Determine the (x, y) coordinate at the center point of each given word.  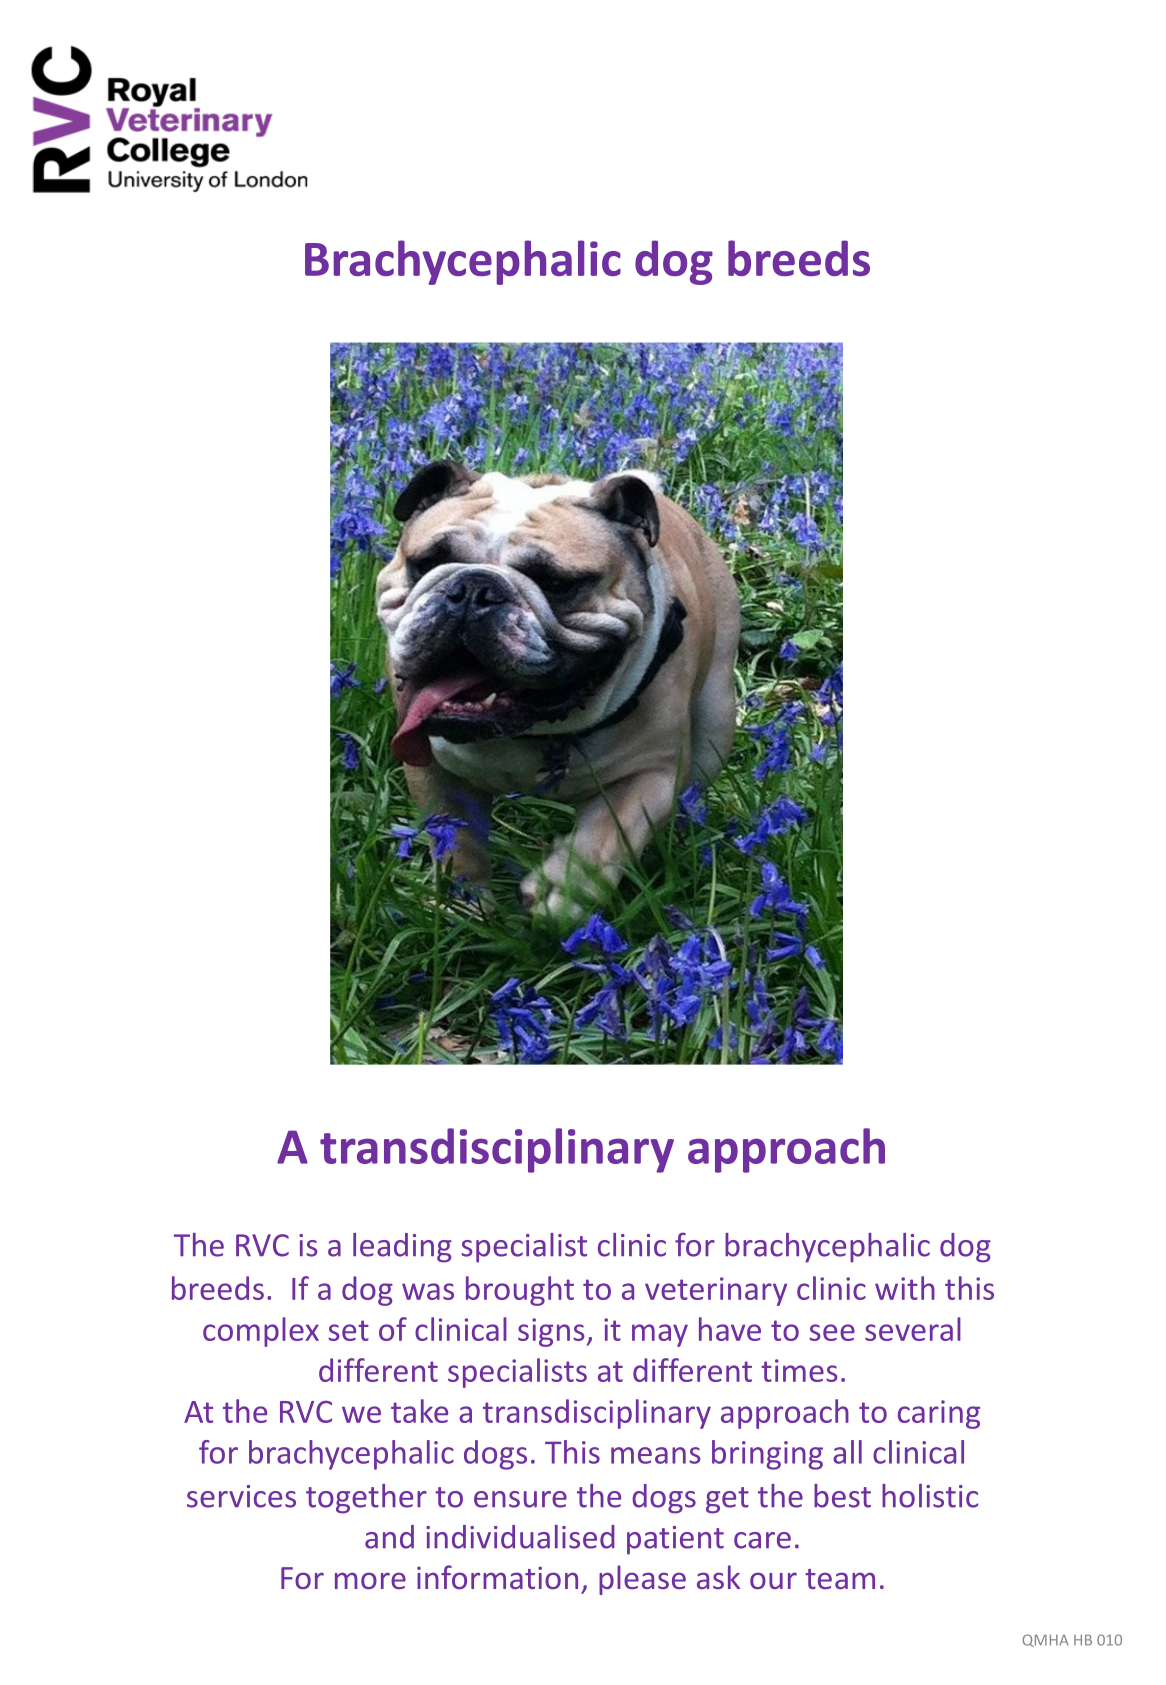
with (905, 1288)
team (840, 1579)
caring (939, 1414)
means (655, 1455)
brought (520, 1291)
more (370, 1580)
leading (402, 1248)
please (642, 1580)
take (419, 1411)
